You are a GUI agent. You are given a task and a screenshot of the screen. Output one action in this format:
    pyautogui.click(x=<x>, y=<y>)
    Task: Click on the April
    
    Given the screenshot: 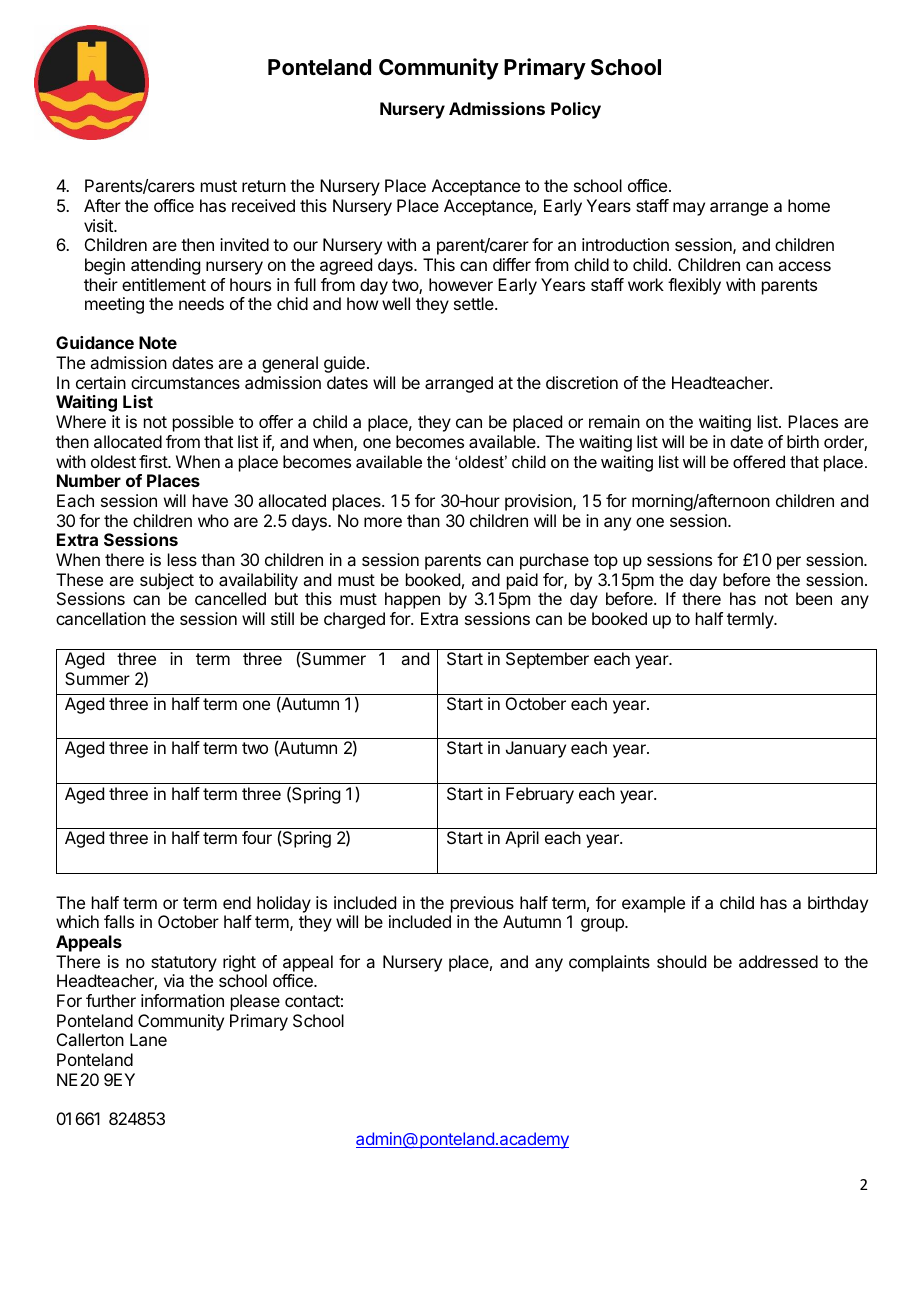 What is the action you would take?
    pyautogui.click(x=522, y=839)
